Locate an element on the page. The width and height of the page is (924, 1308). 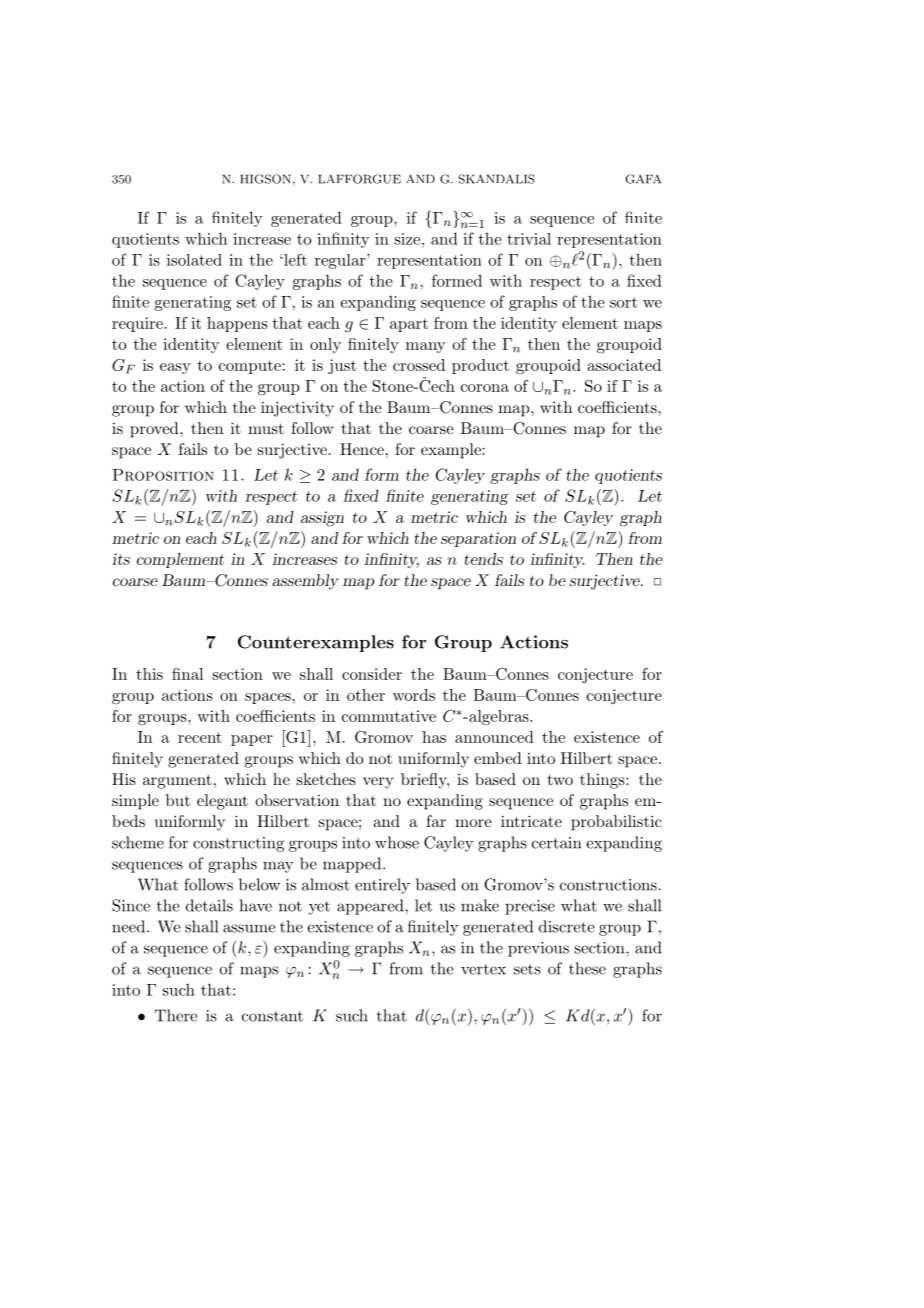
trivial is located at coordinates (529, 239).
